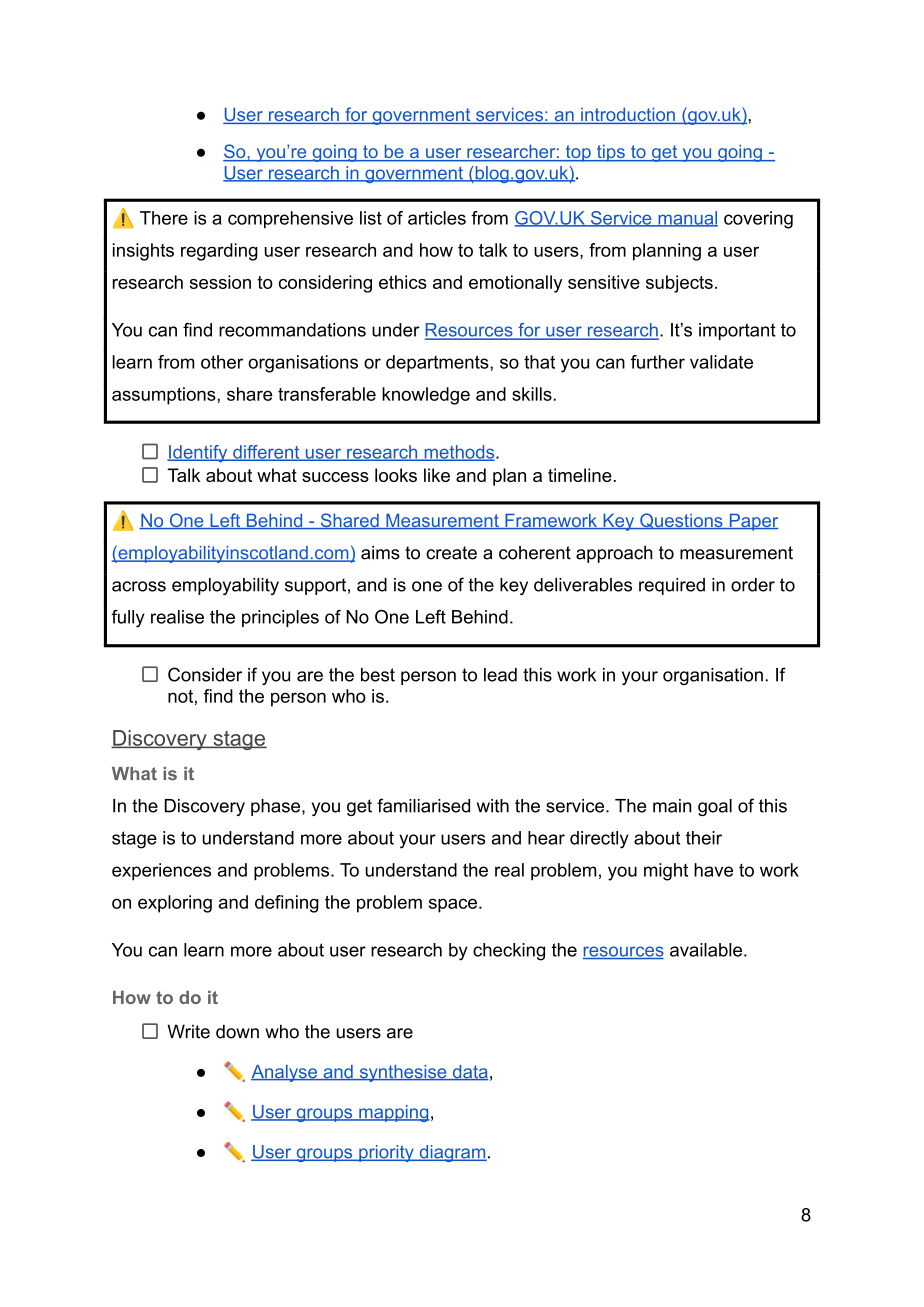 The width and height of the screenshot is (924, 1307). What do you see at coordinates (175, 904) in the screenshot?
I see `exploring` at bounding box center [175, 904].
